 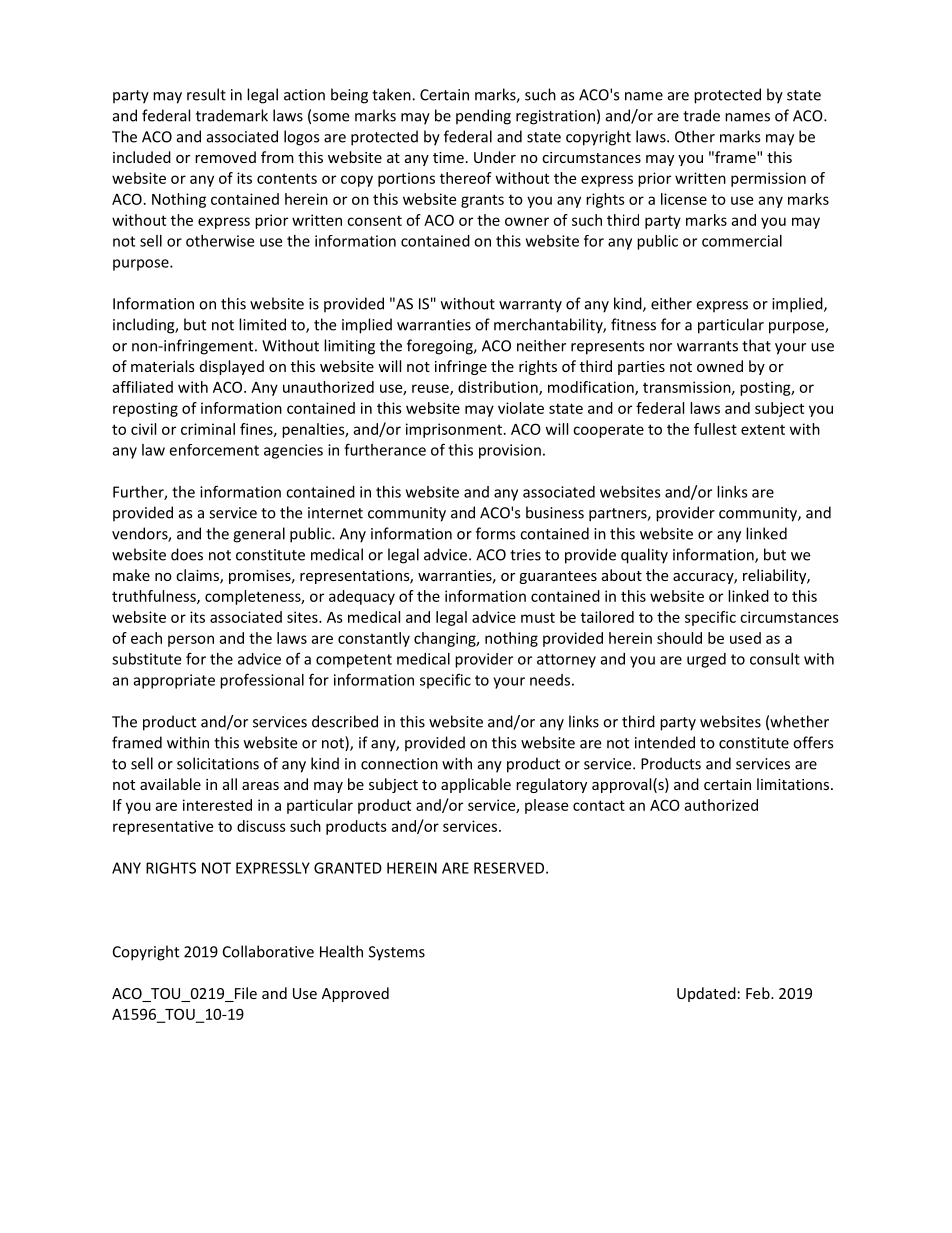 What do you see at coordinates (742, 241) in the page?
I see `commercial` at bounding box center [742, 241].
